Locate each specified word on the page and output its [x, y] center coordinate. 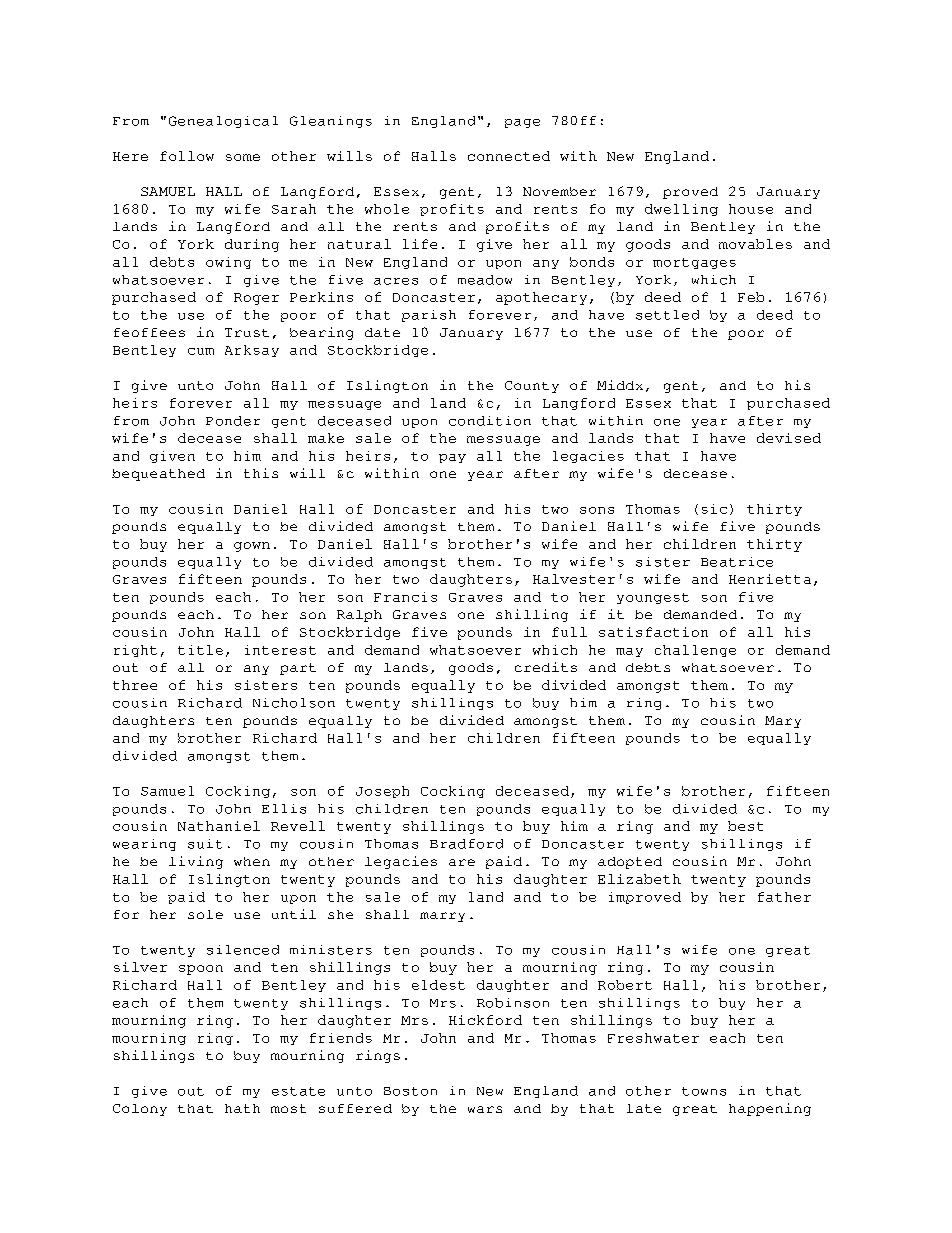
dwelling [681, 210]
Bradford [466, 844]
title [200, 650]
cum [201, 351]
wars [485, 1109]
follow [187, 156]
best [745, 826]
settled [667, 315]
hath [242, 1108]
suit [205, 844]
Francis [405, 597]
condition [490, 421]
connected [509, 156]
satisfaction [653, 632]
